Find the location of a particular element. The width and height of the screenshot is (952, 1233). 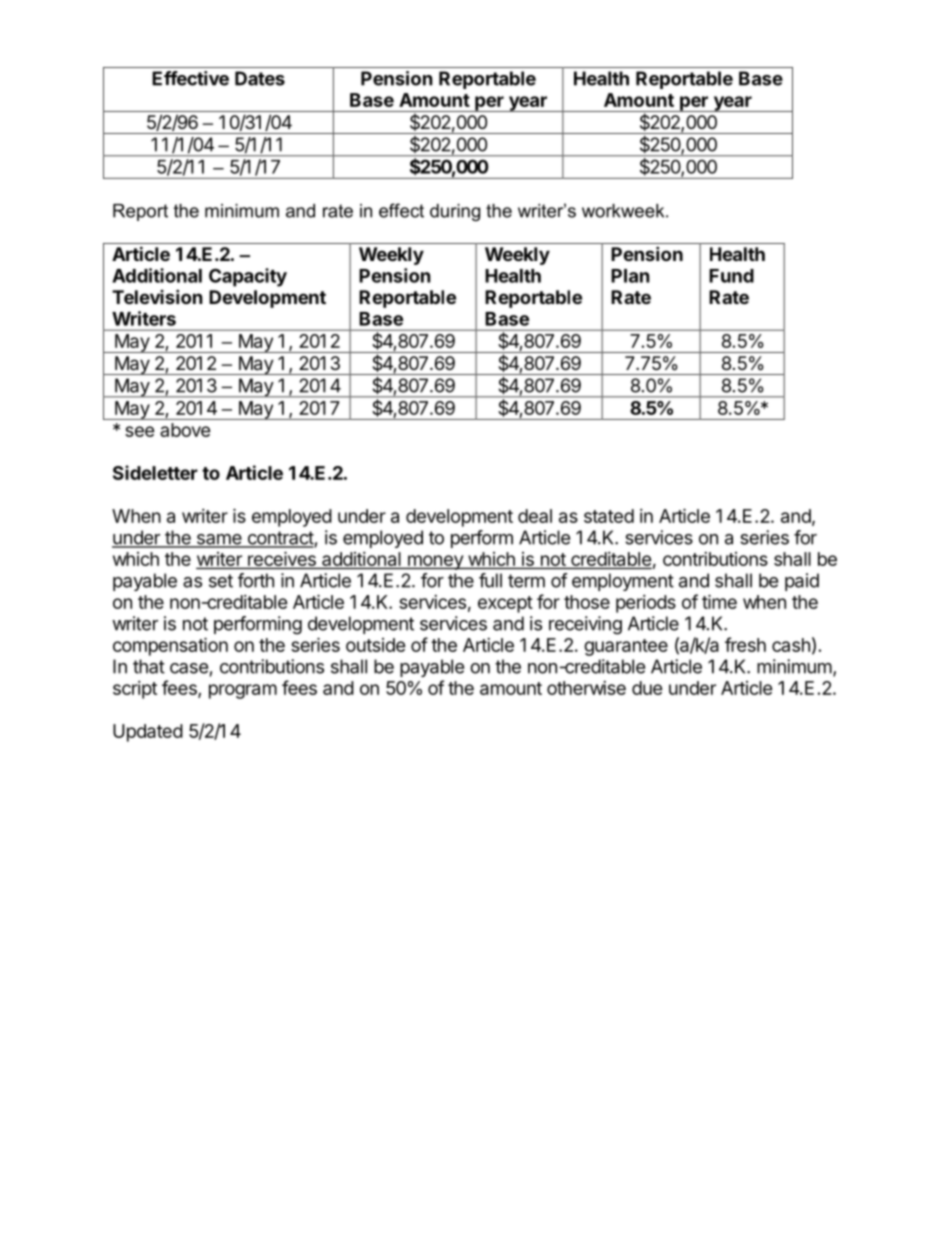

Dates is located at coordinates (260, 78).
